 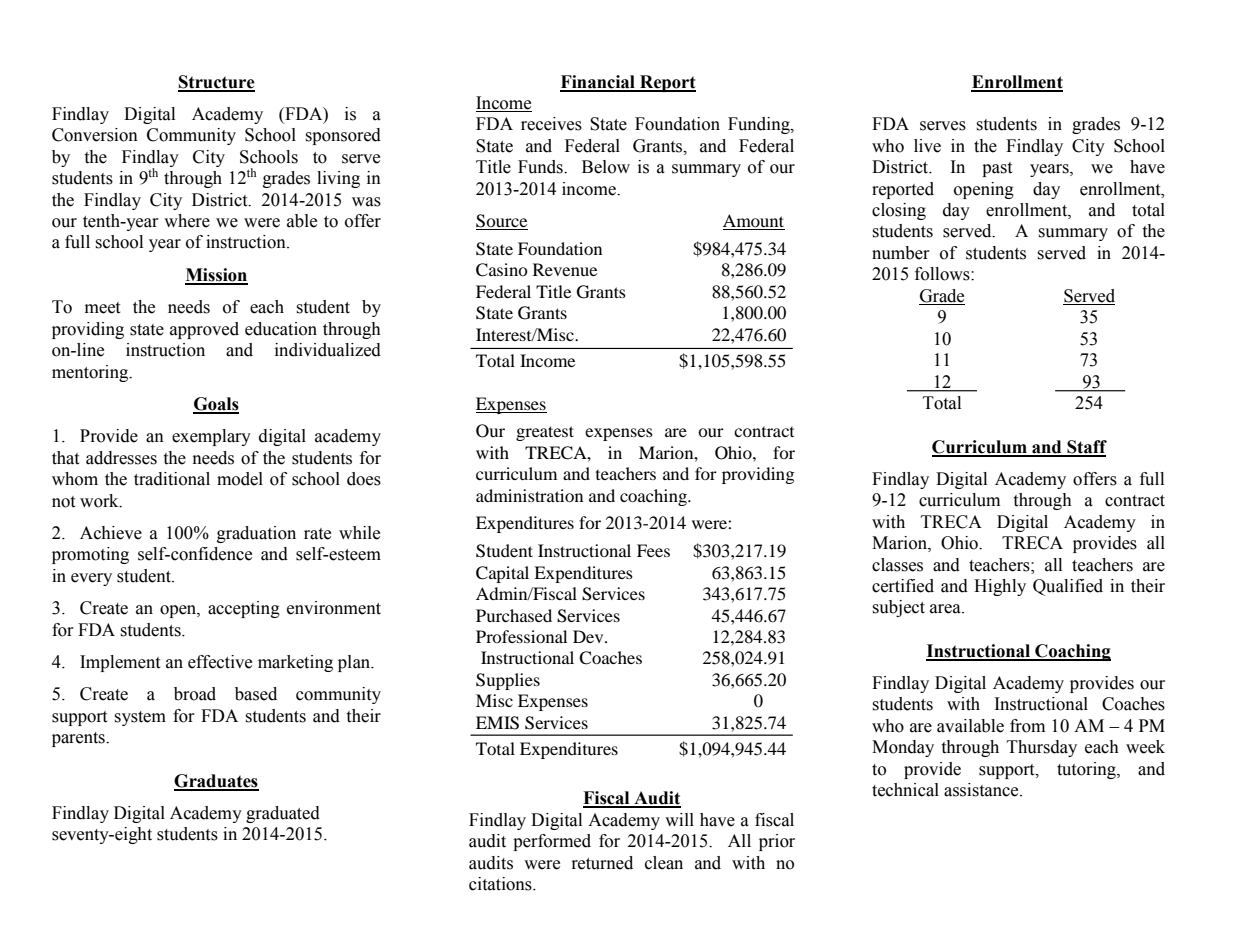 I want to click on graduated, so click(x=283, y=814).
